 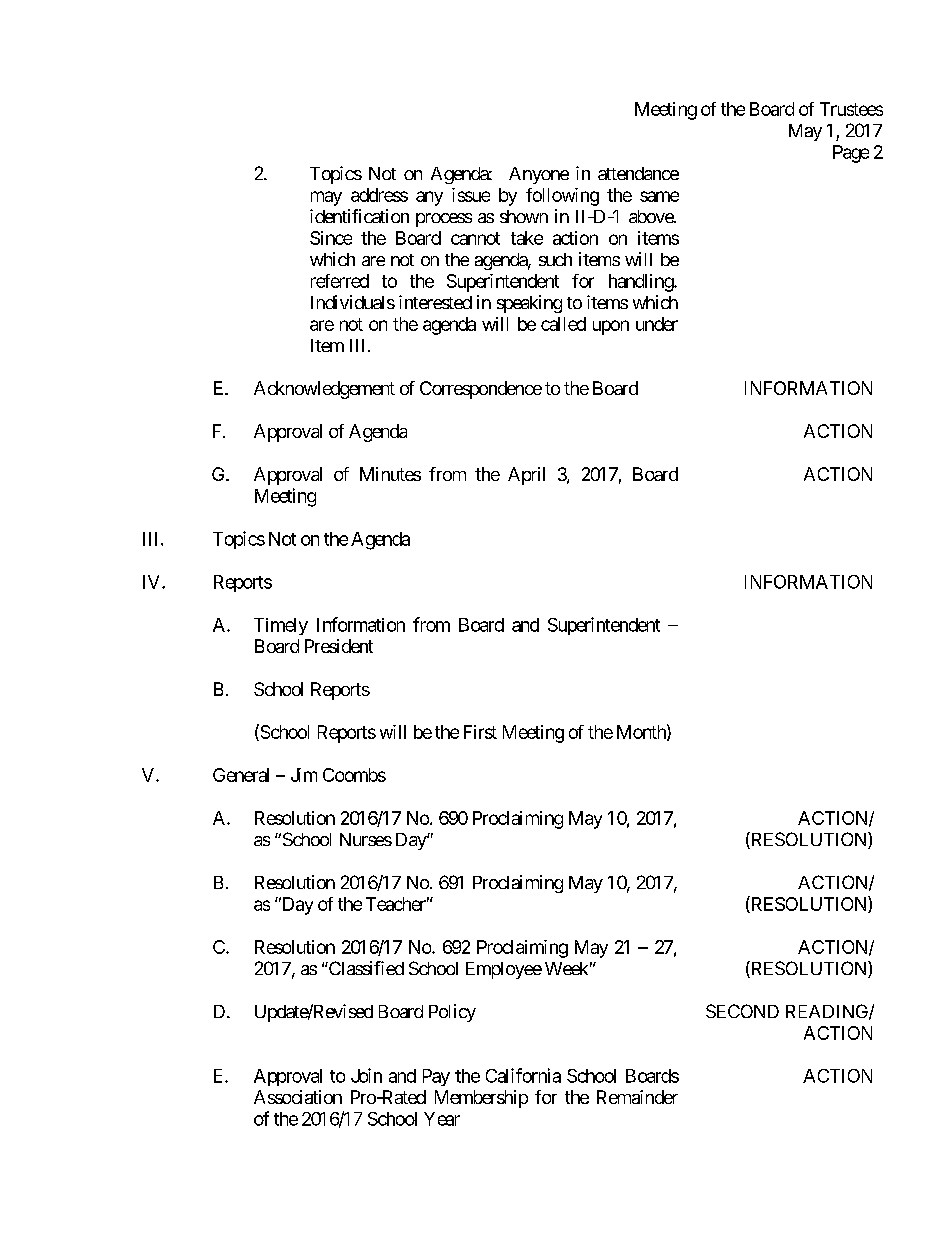 What do you see at coordinates (539, 175) in the screenshot?
I see `Anyone` at bounding box center [539, 175].
